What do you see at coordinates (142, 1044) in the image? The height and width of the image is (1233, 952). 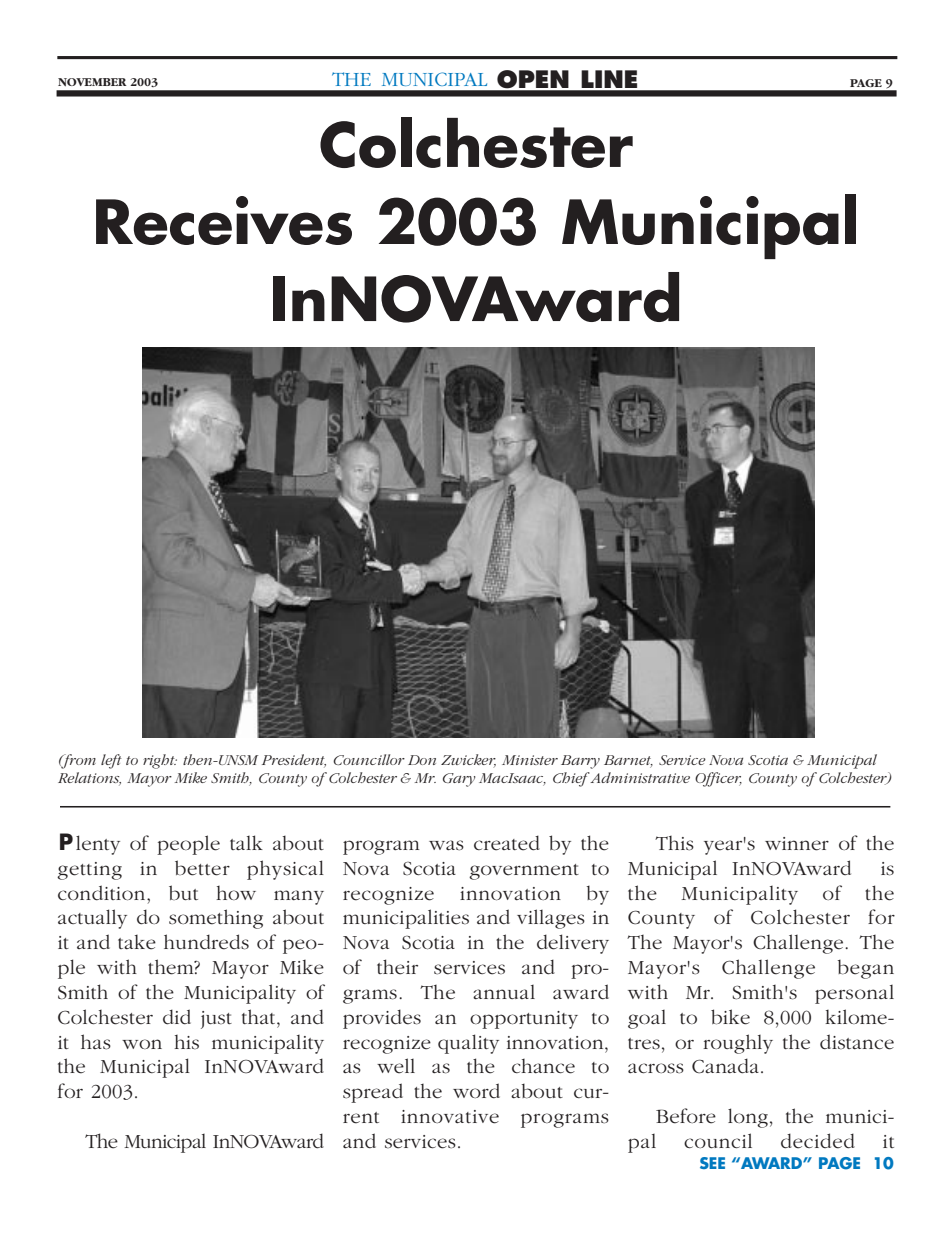 I see `won` at bounding box center [142, 1044].
